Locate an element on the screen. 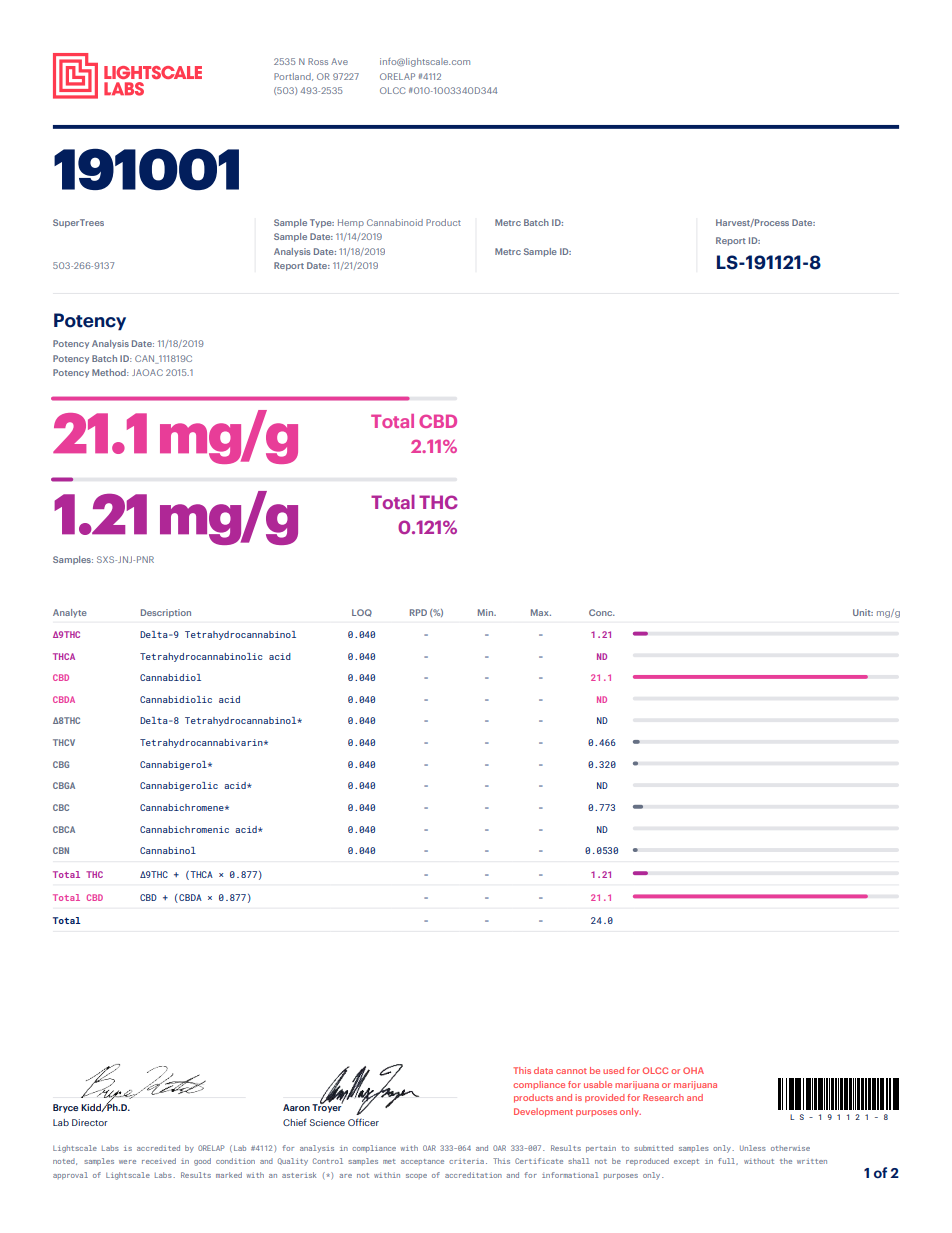 The image size is (952, 1233). Hemp is located at coordinates (351, 223).
